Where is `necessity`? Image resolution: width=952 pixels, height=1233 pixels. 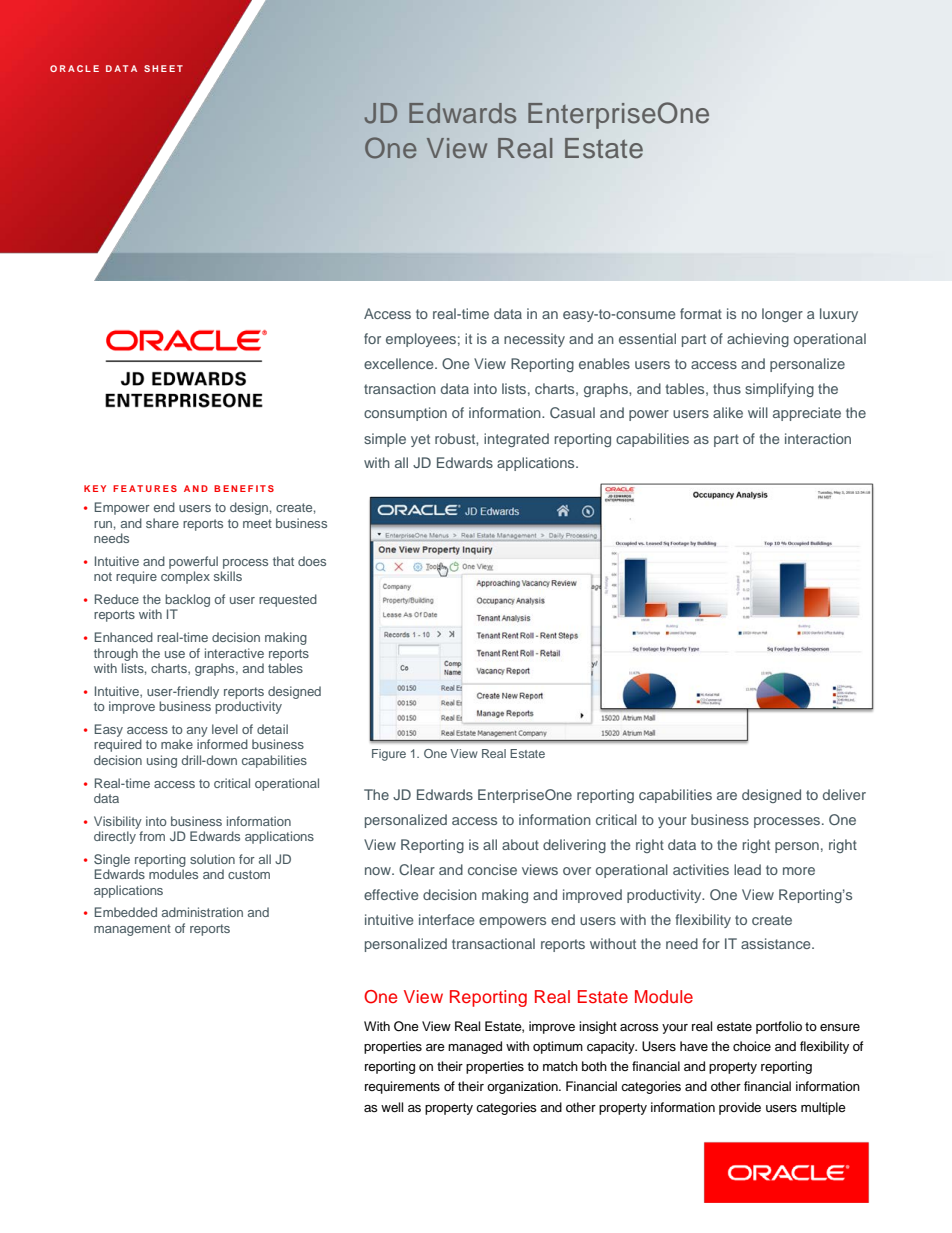
necessity is located at coordinates (534, 340).
